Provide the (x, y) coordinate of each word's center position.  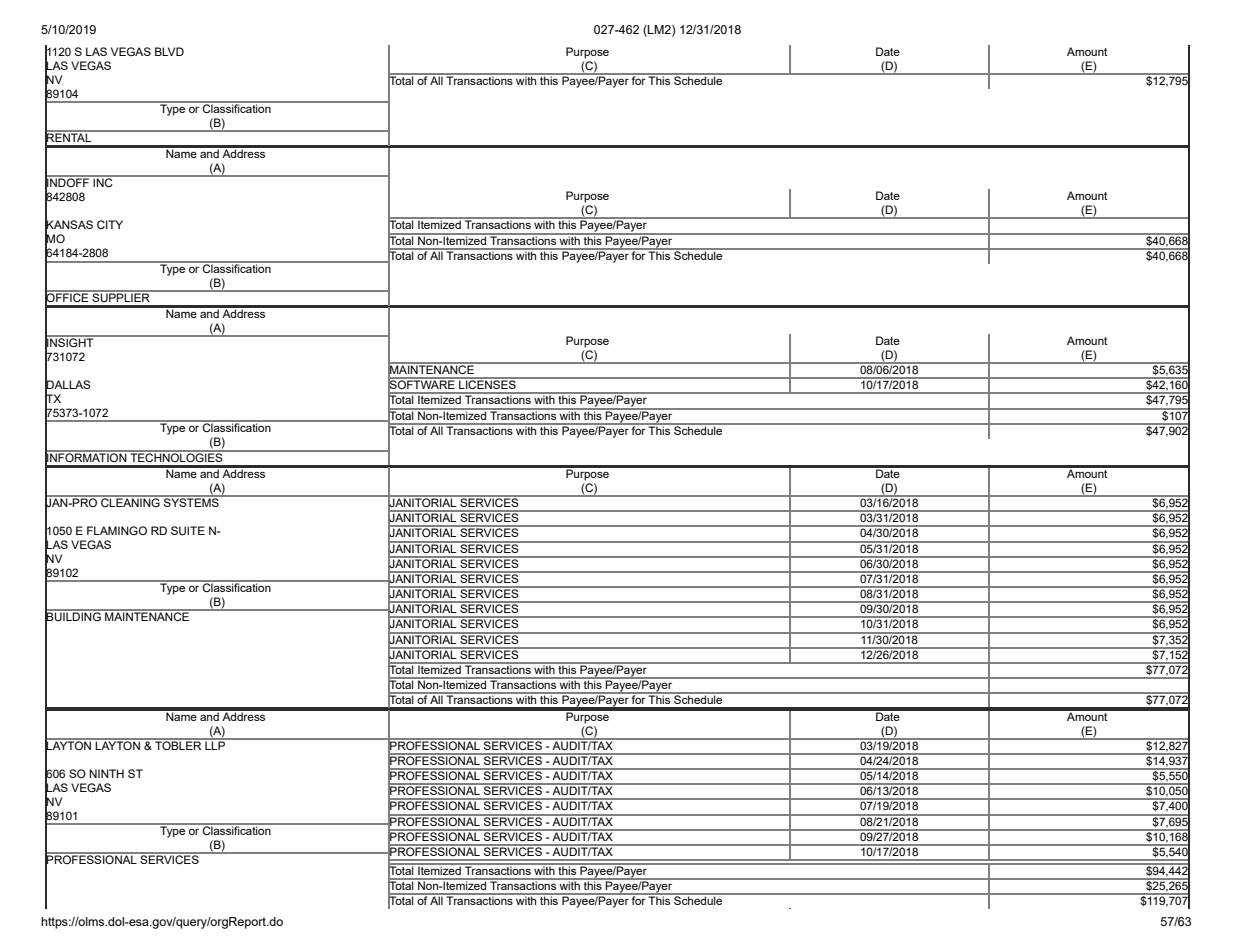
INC (103, 181)
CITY (110, 224)
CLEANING (130, 501)
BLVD (169, 51)
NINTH (106, 773)
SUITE (188, 531)
